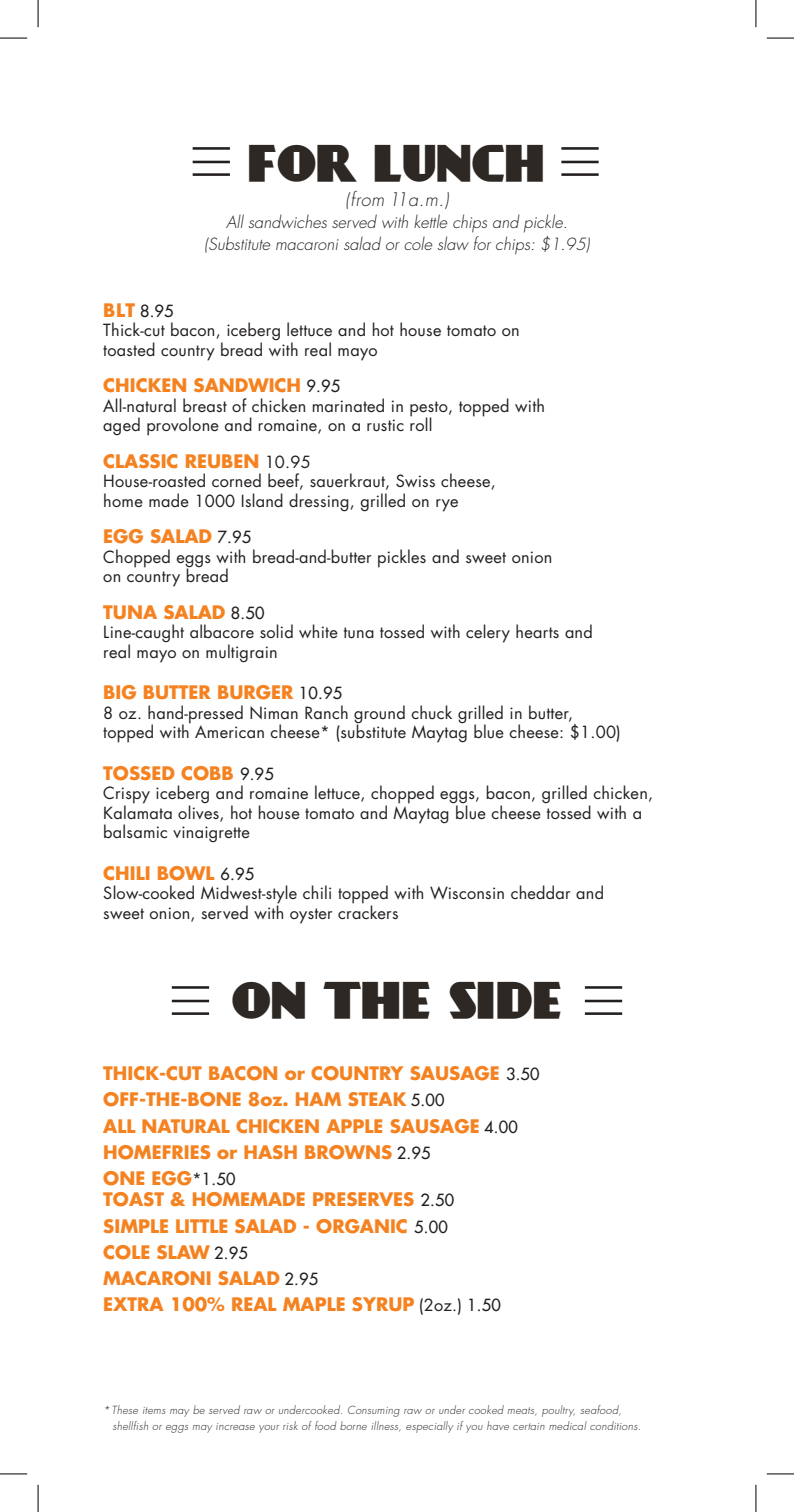 This screenshot has height=1512, width=794. Describe the element at coordinates (119, 310) in the screenshot. I see `BLT` at that location.
